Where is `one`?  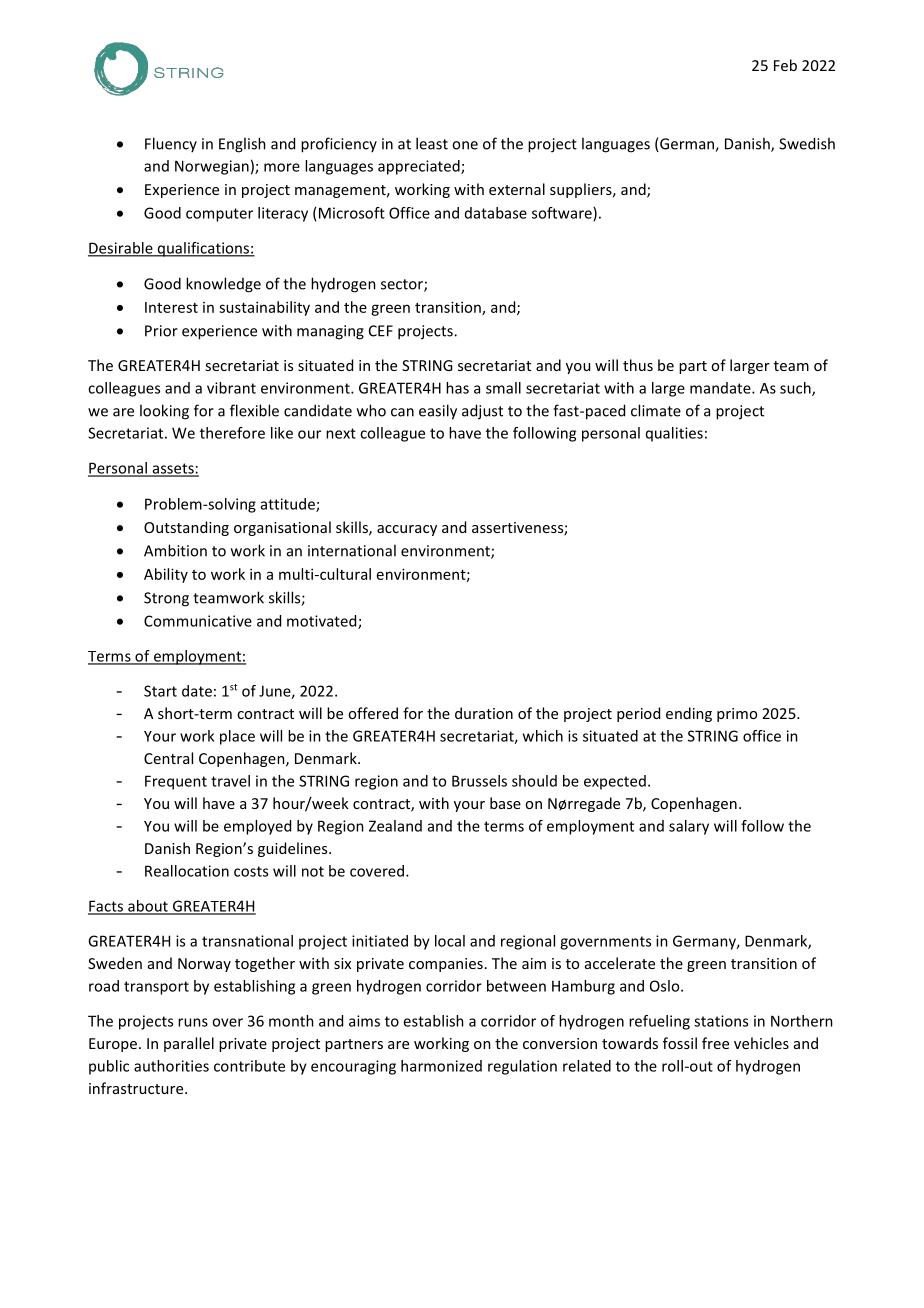
one is located at coordinates (465, 145).
